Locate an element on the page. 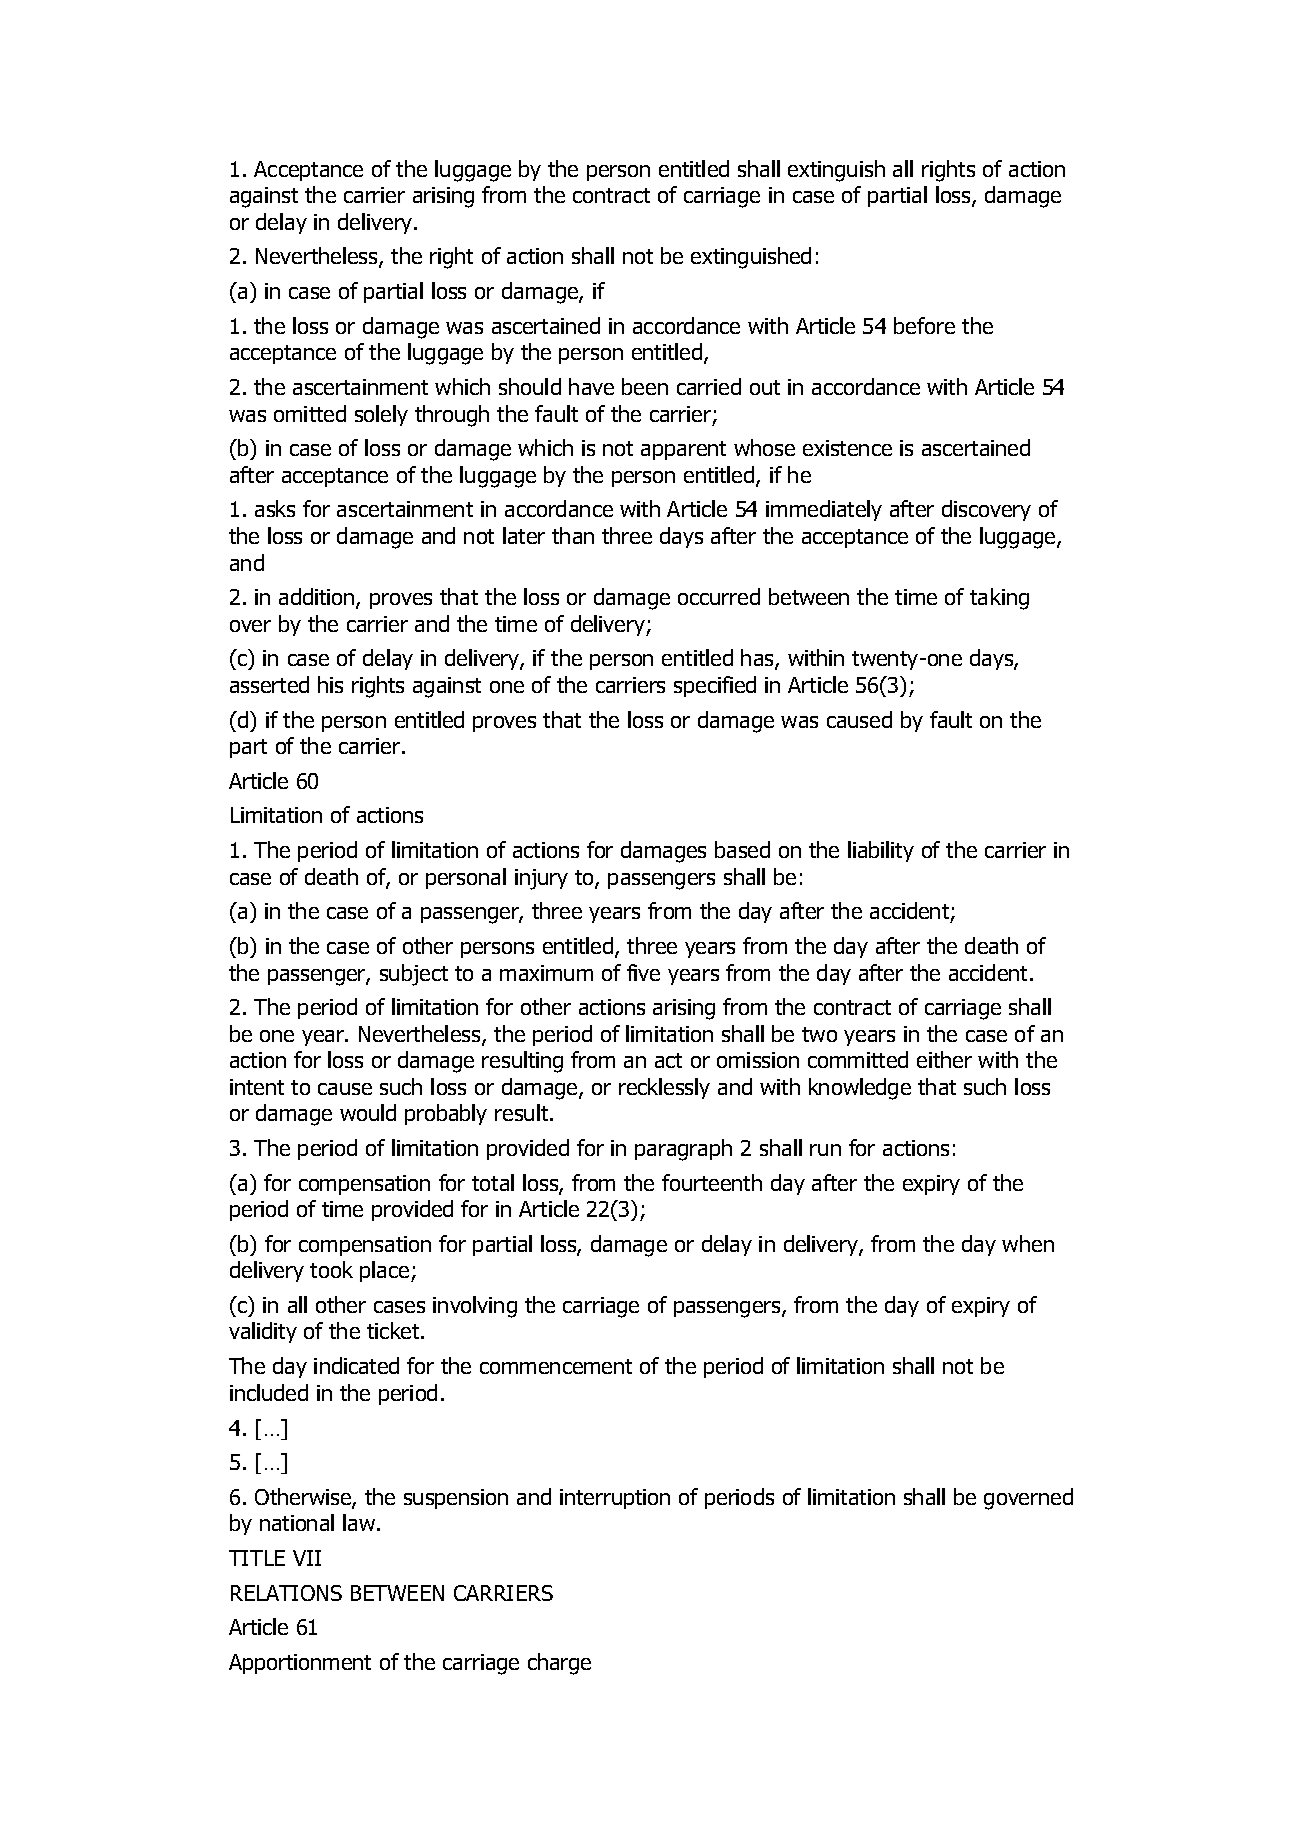  taking is located at coordinates (999, 599).
